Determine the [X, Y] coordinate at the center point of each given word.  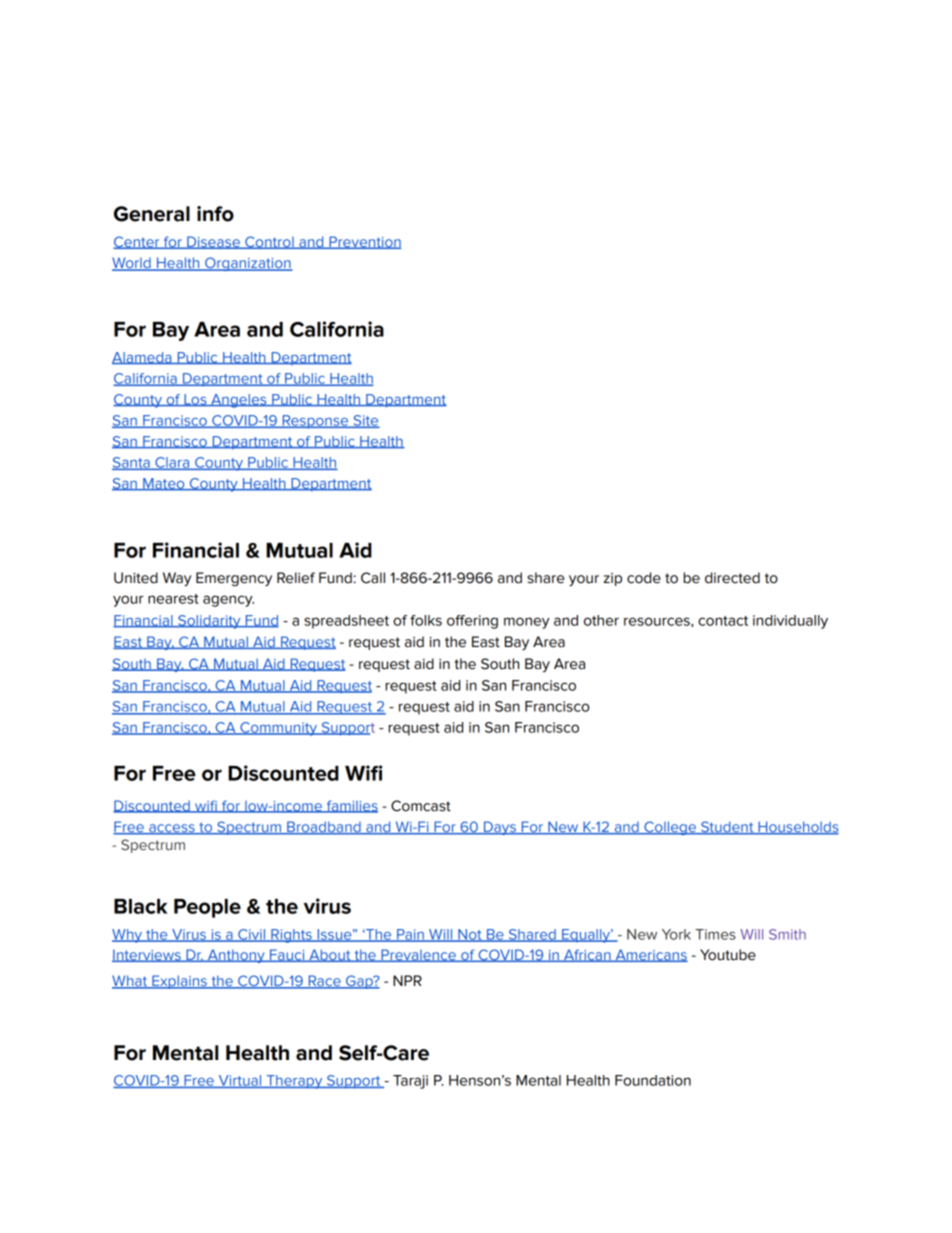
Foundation [653, 1080]
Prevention [364, 242]
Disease [213, 242]
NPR [407, 980]
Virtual [240, 1081]
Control [269, 242]
